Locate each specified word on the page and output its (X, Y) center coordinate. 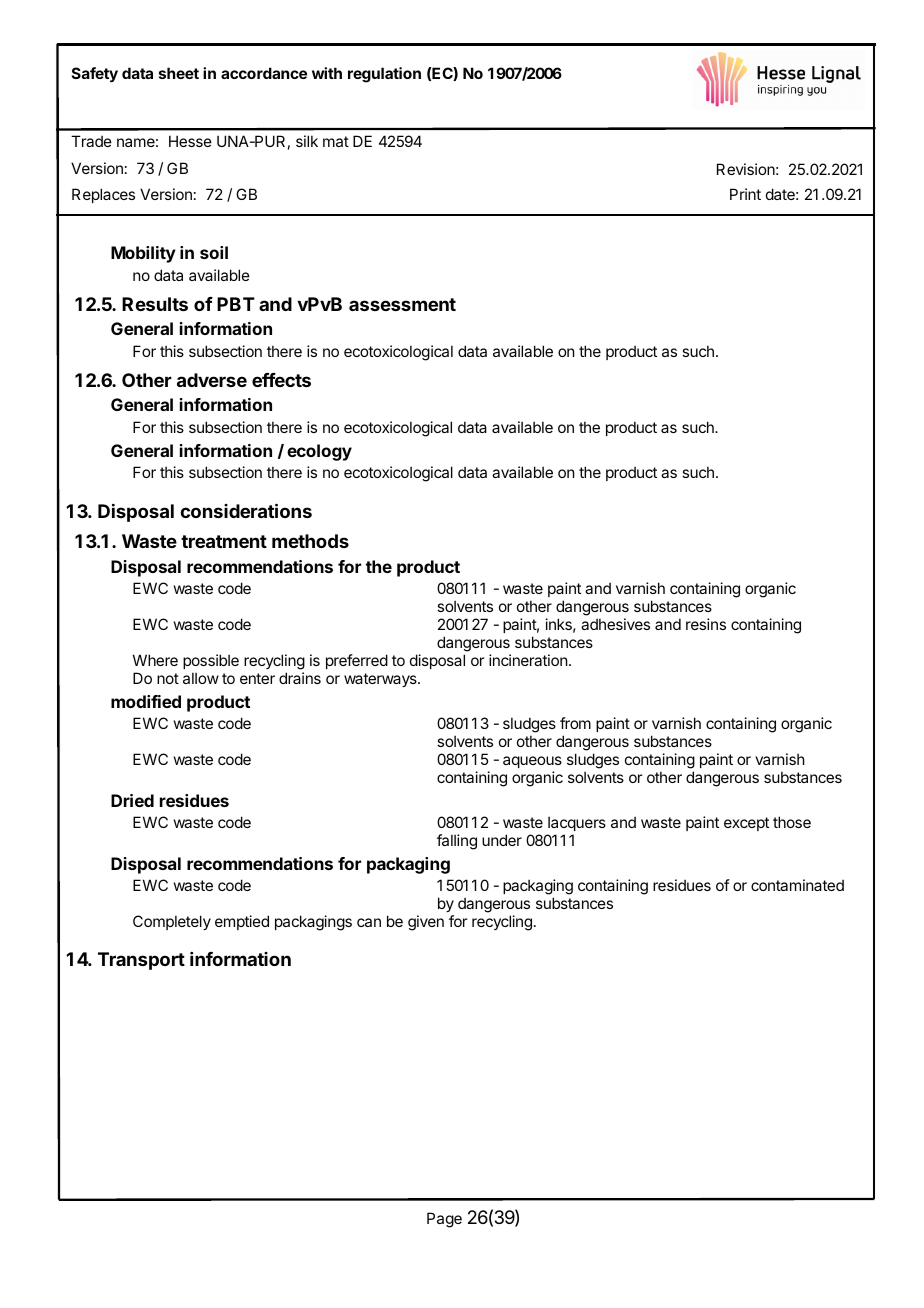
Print (745, 194)
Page (444, 1220)
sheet (179, 73)
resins (706, 624)
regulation (384, 75)
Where (155, 660)
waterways (381, 680)
